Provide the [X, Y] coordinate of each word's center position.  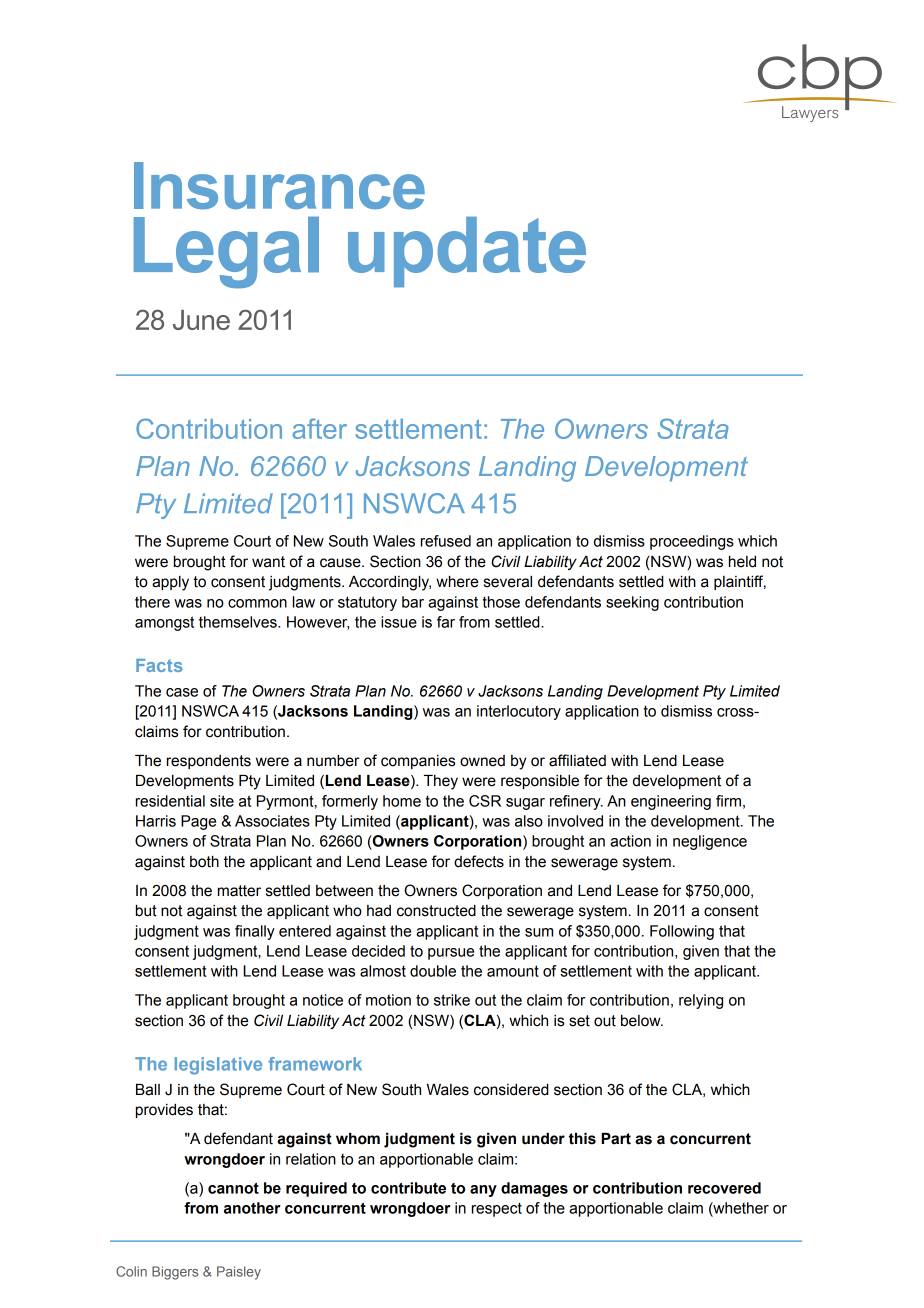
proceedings [692, 542]
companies [418, 762]
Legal [226, 252]
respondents [209, 762]
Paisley [239, 1273]
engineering [671, 802]
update [467, 252]
